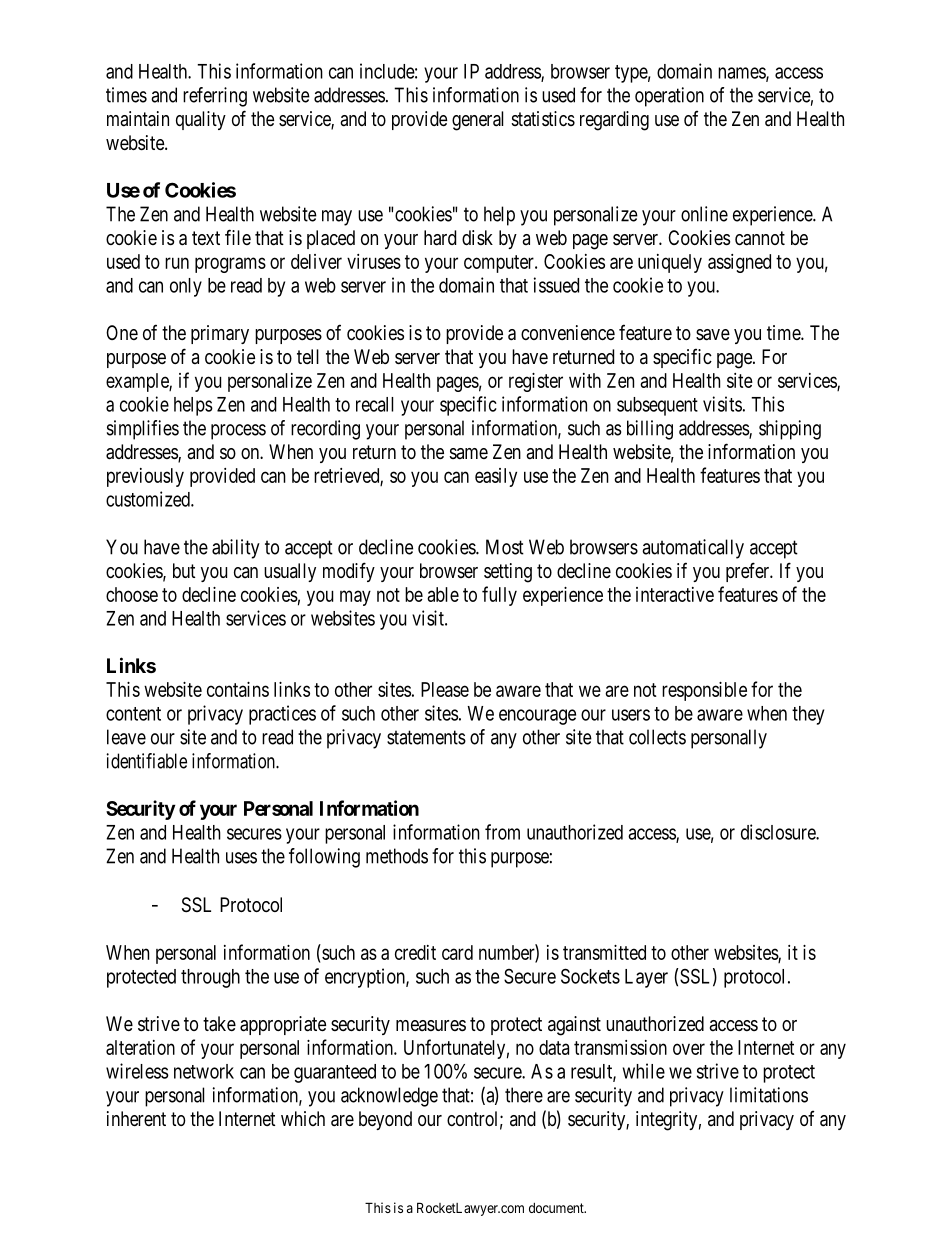  Describe the element at coordinates (477, 121) in the screenshot. I see `general` at that location.
